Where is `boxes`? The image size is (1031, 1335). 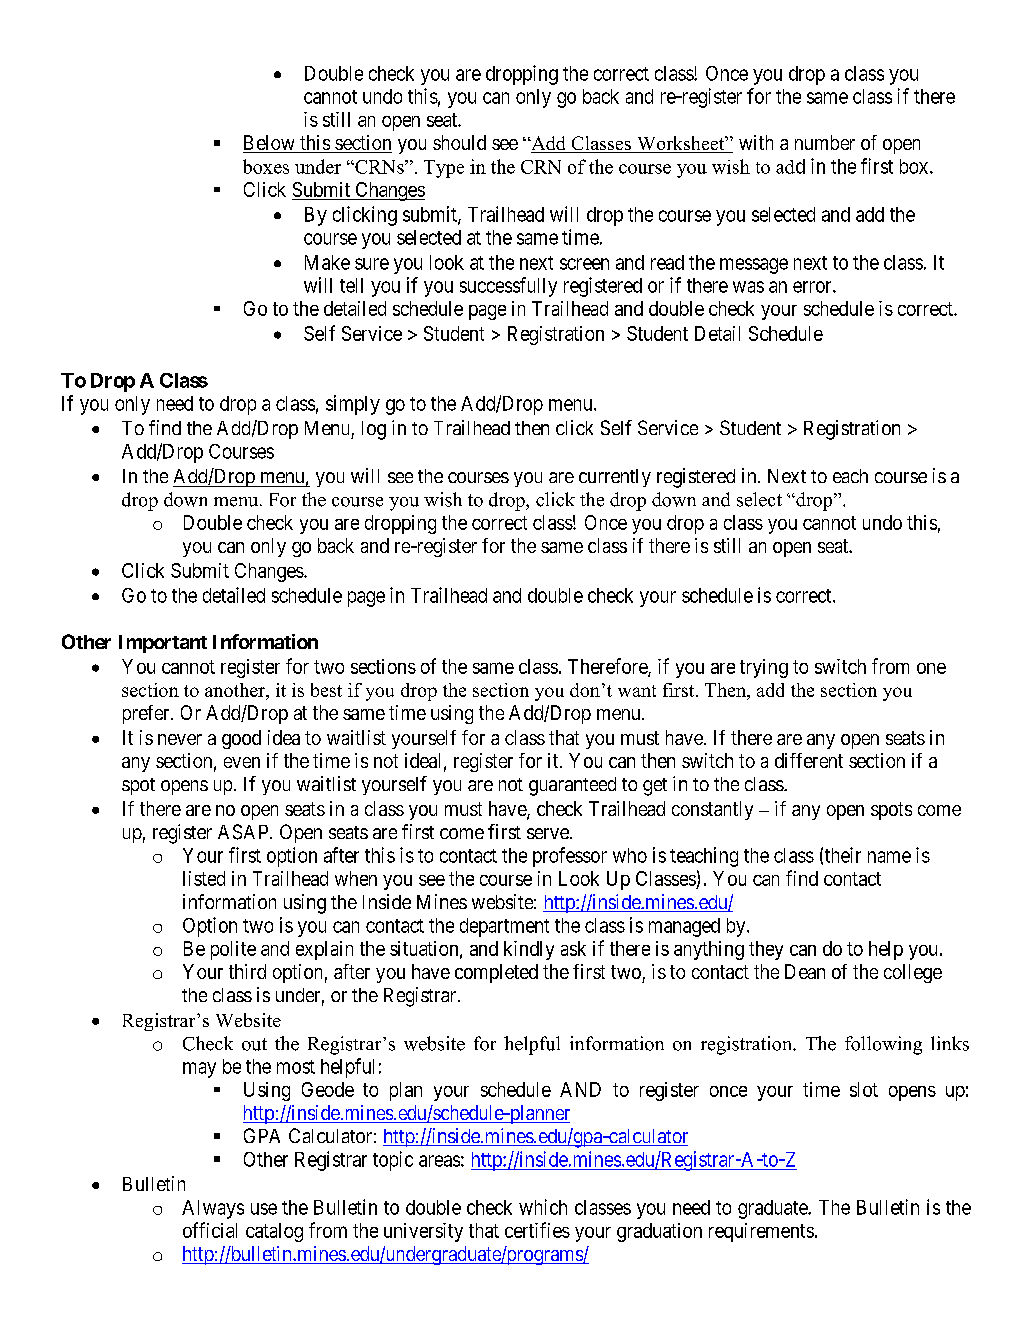 boxes is located at coordinates (266, 166).
